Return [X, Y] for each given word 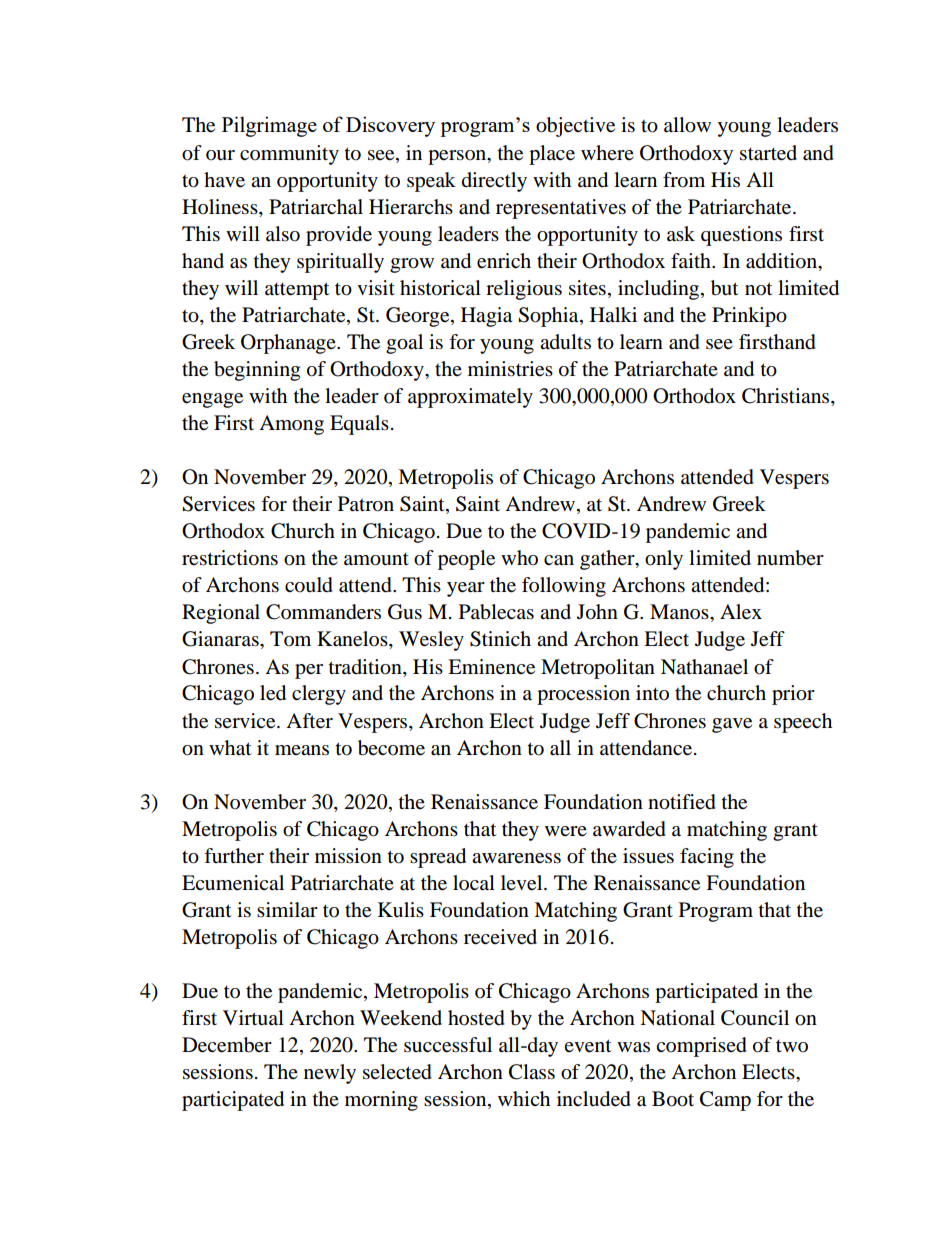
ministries [510, 369]
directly [494, 182]
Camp [725, 1101]
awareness [516, 858]
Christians [787, 397]
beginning [257, 371]
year [466, 589]
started [768, 153]
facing [707, 858]
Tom [290, 639]
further [234, 856]
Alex [741, 612]
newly [330, 1074]
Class [532, 1072]
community [289, 155]
